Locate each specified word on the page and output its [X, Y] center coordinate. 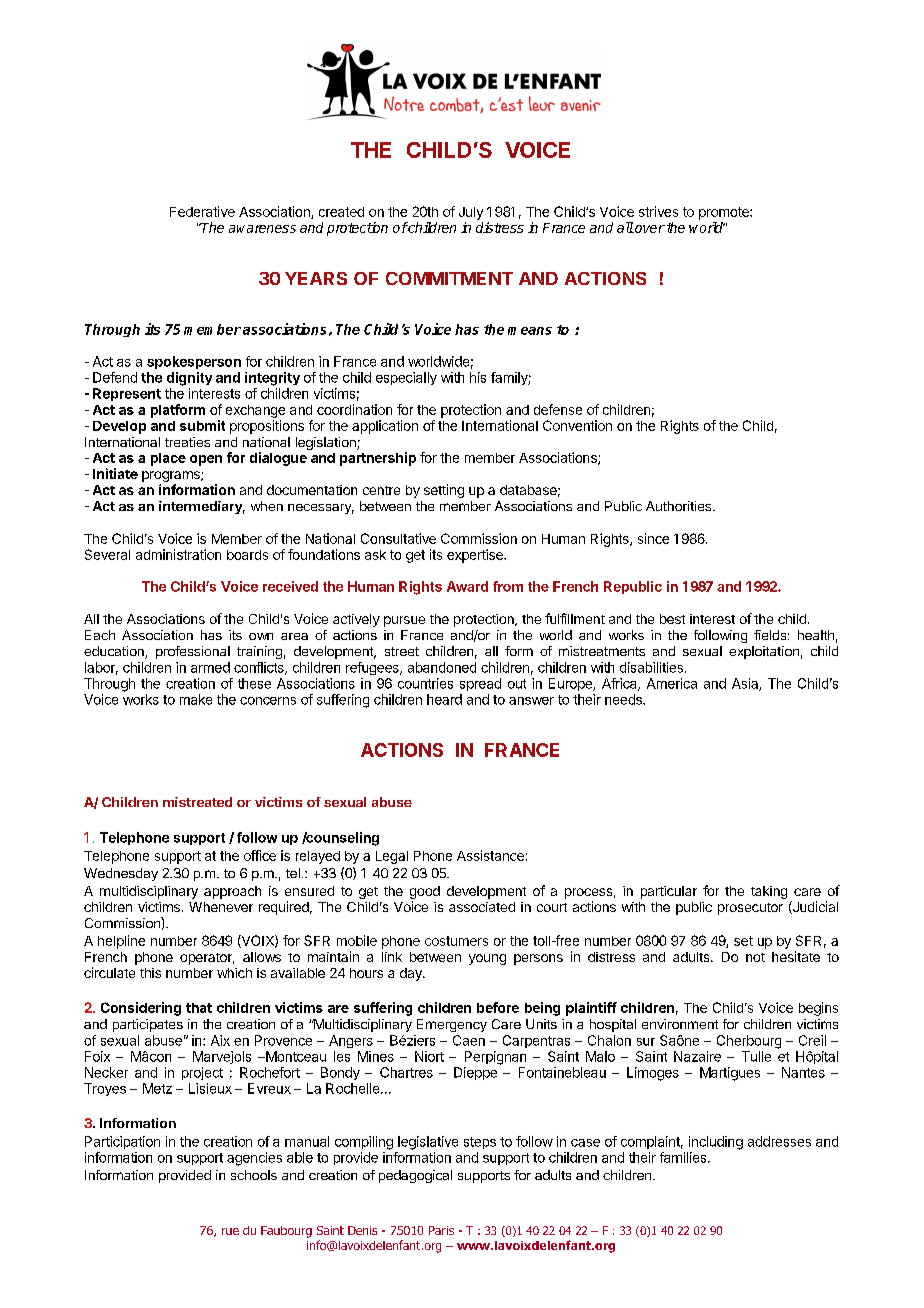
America [672, 683]
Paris [441, 1230]
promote [725, 213]
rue [230, 1231]
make [196, 699]
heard [444, 699]
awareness [262, 229]
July [471, 213]
